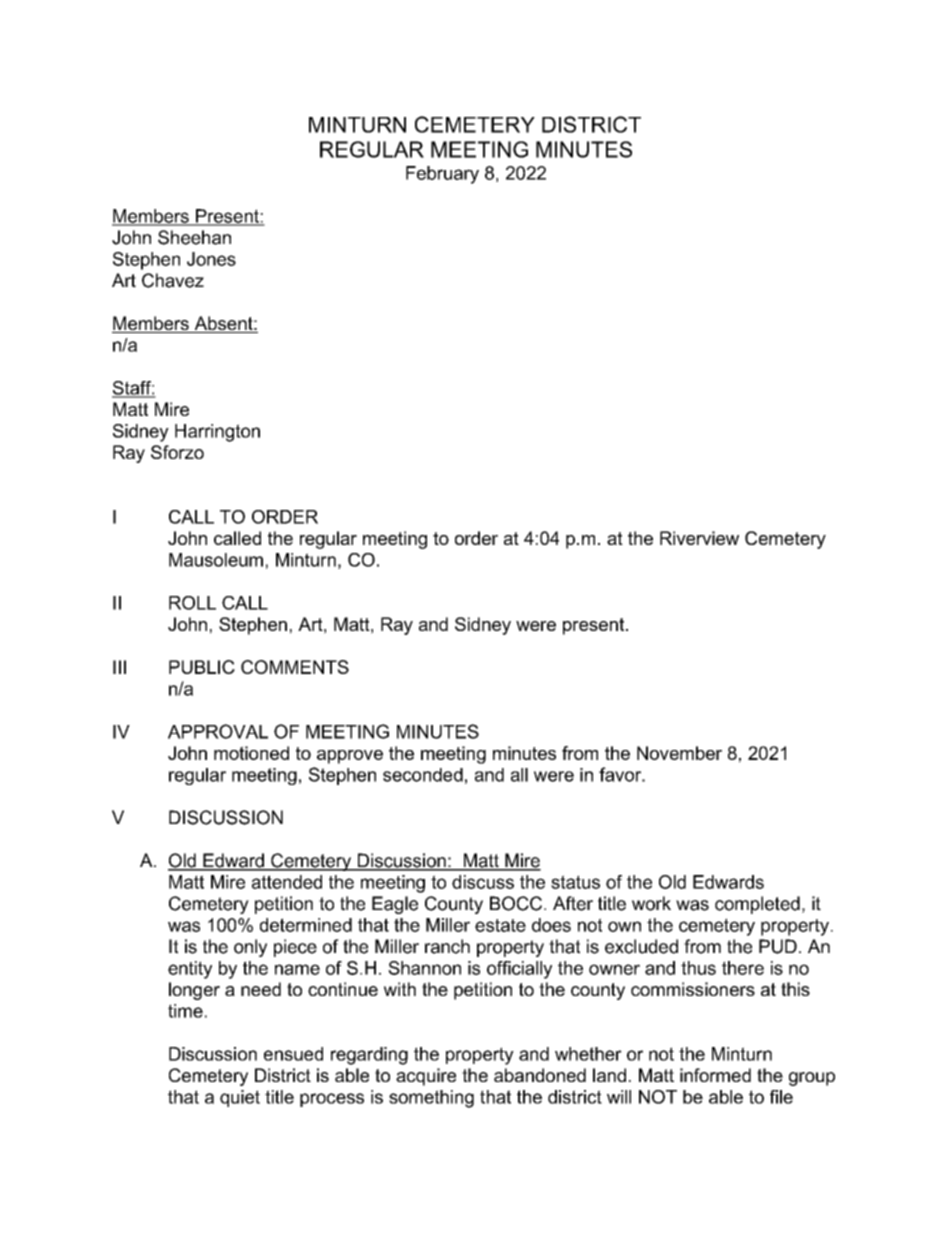  What do you see at coordinates (426, 1077) in the image?
I see `acquire` at bounding box center [426, 1077].
